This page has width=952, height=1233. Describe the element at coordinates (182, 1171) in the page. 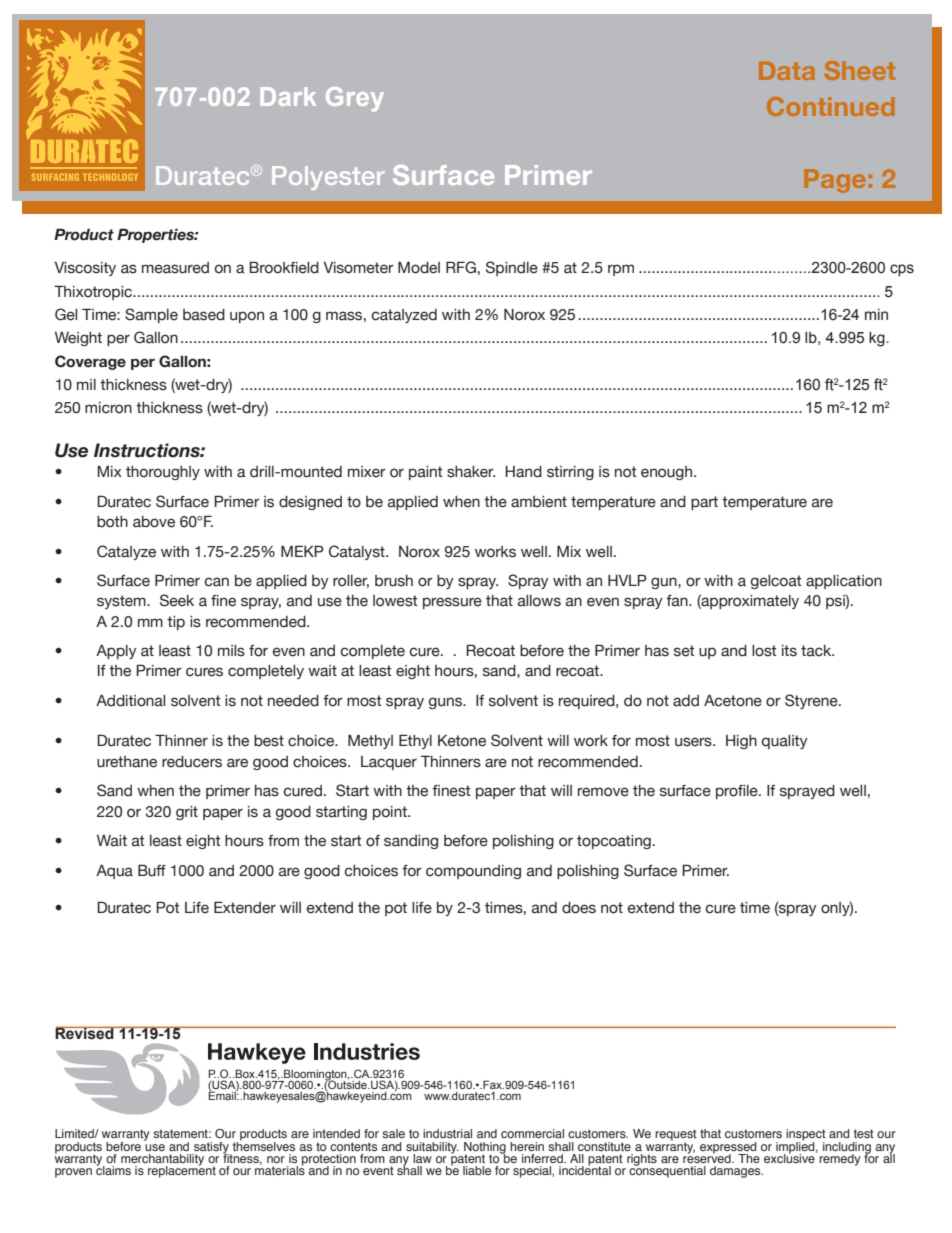

I see `replacement` at that location.
